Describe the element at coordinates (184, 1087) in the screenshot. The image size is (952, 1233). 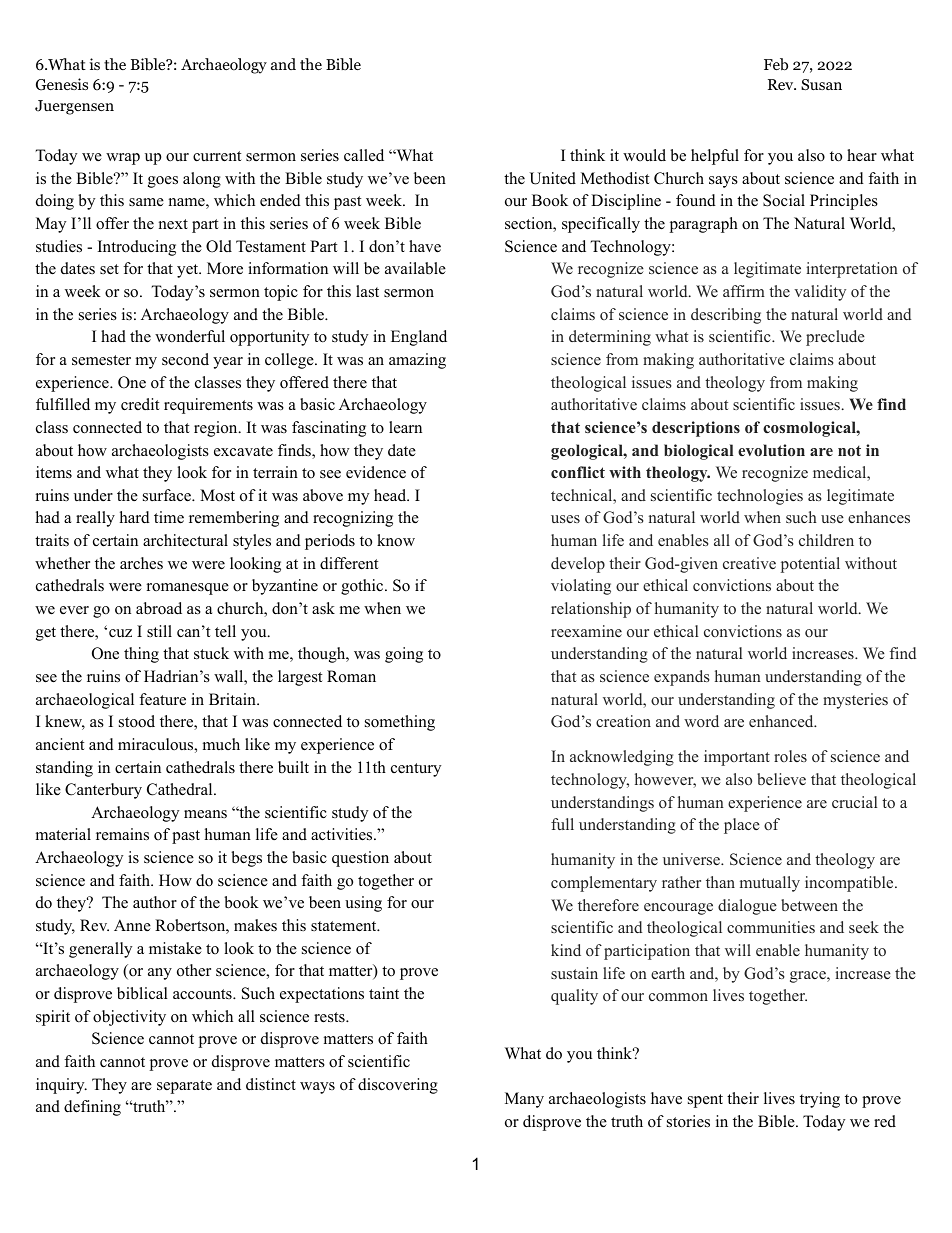
I see `separate` at that location.
